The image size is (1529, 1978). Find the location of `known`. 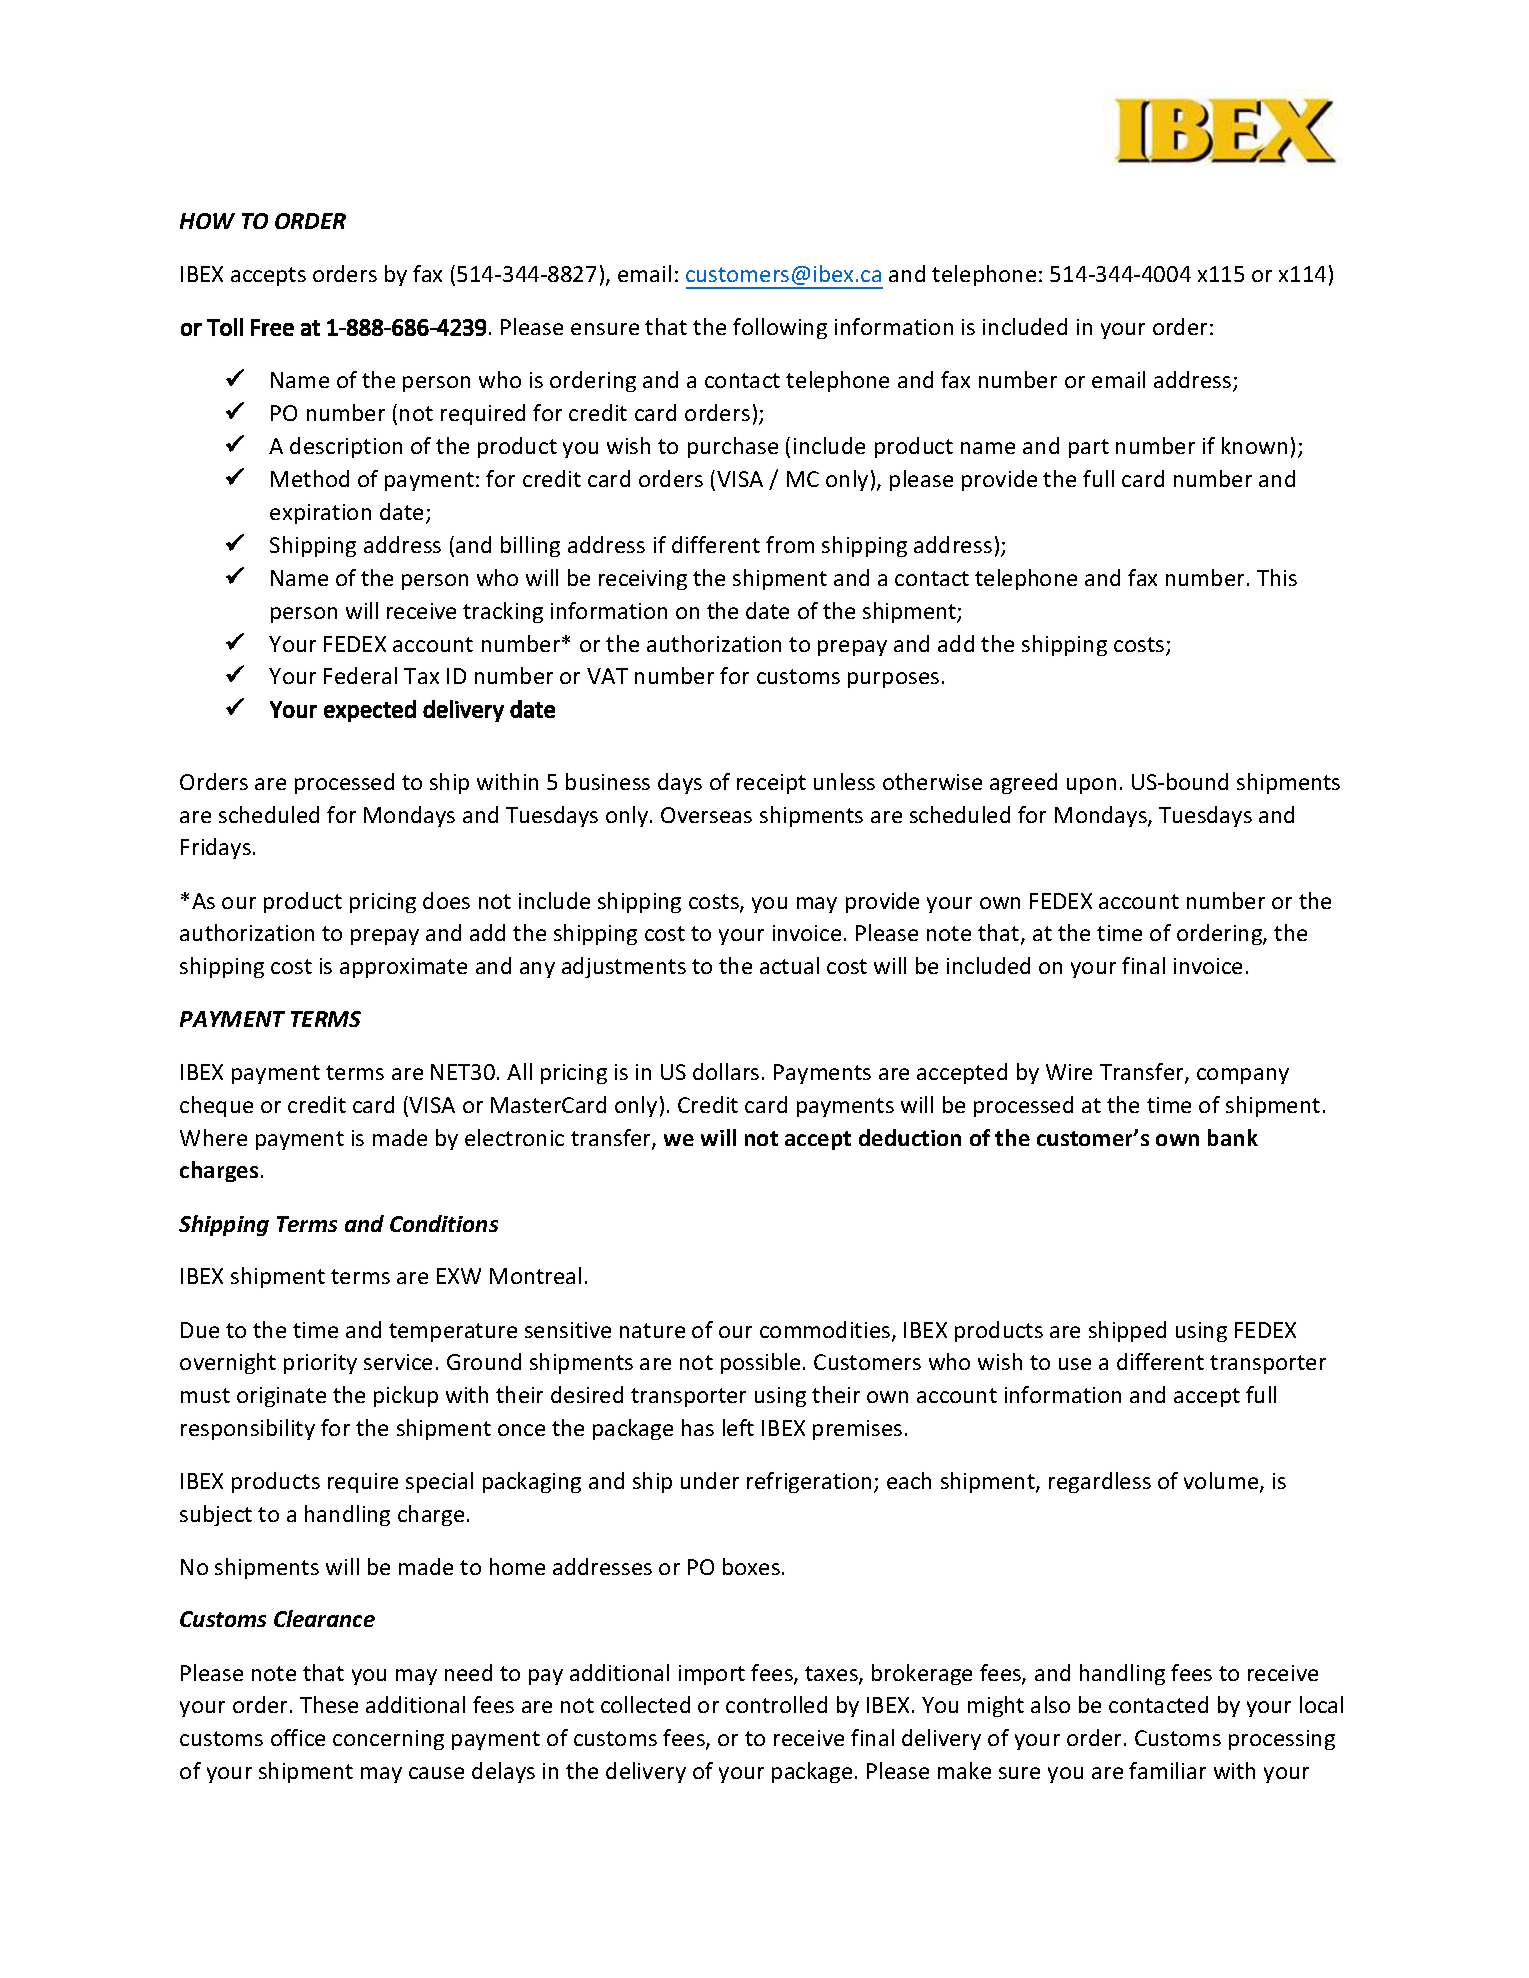

known is located at coordinates (1254, 445).
